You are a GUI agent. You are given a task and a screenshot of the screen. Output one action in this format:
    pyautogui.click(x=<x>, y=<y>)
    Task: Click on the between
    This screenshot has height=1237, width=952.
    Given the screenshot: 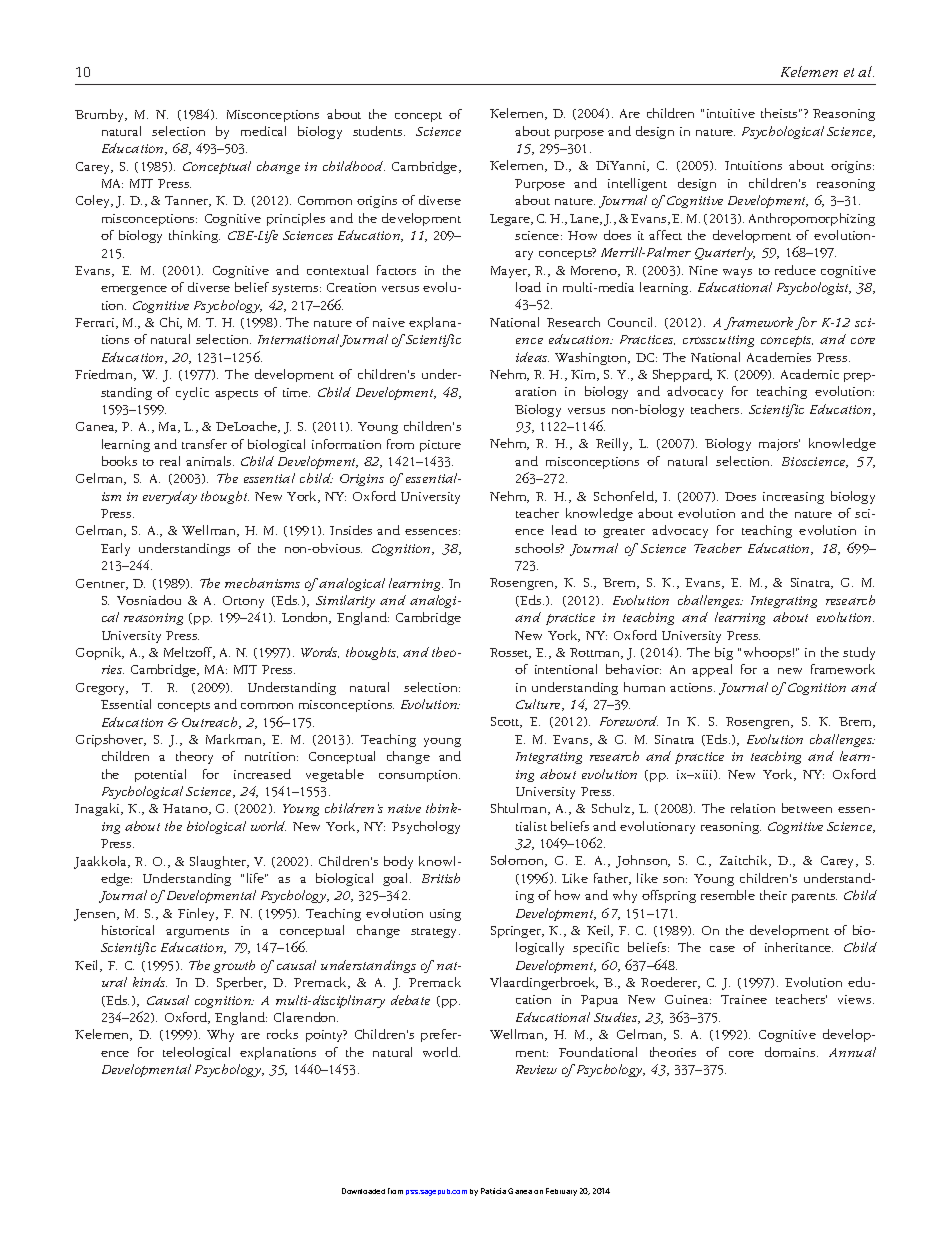 What is the action you would take?
    pyautogui.click(x=807, y=808)
